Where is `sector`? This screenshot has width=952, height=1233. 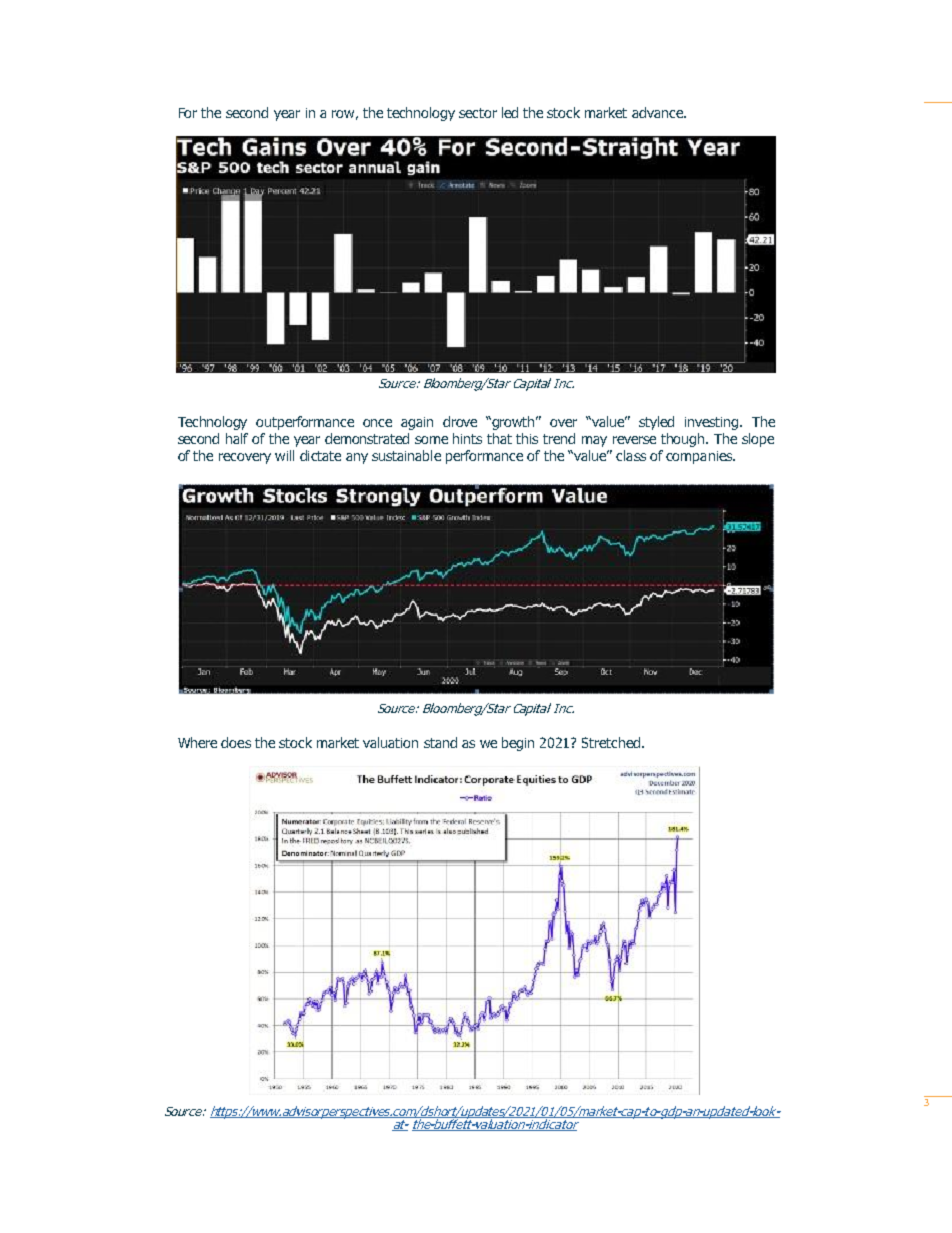 sector is located at coordinates (478, 113).
